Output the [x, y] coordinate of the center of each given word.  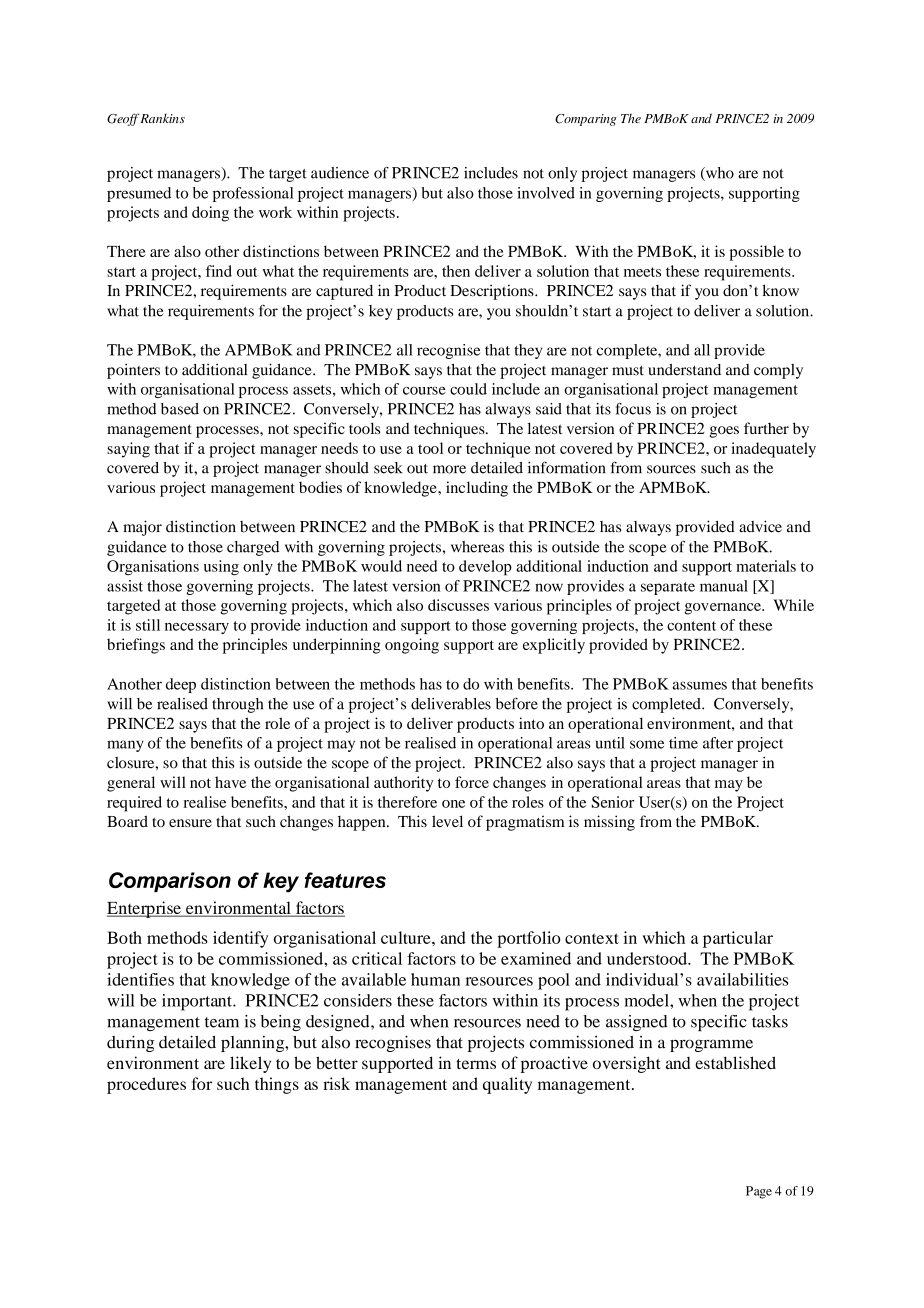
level [447, 821]
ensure [190, 823]
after [718, 743]
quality [507, 1085]
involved [546, 193]
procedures [146, 1085]
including [477, 489]
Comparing [586, 120]
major [142, 528]
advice [760, 526]
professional [253, 194]
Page [759, 1192]
